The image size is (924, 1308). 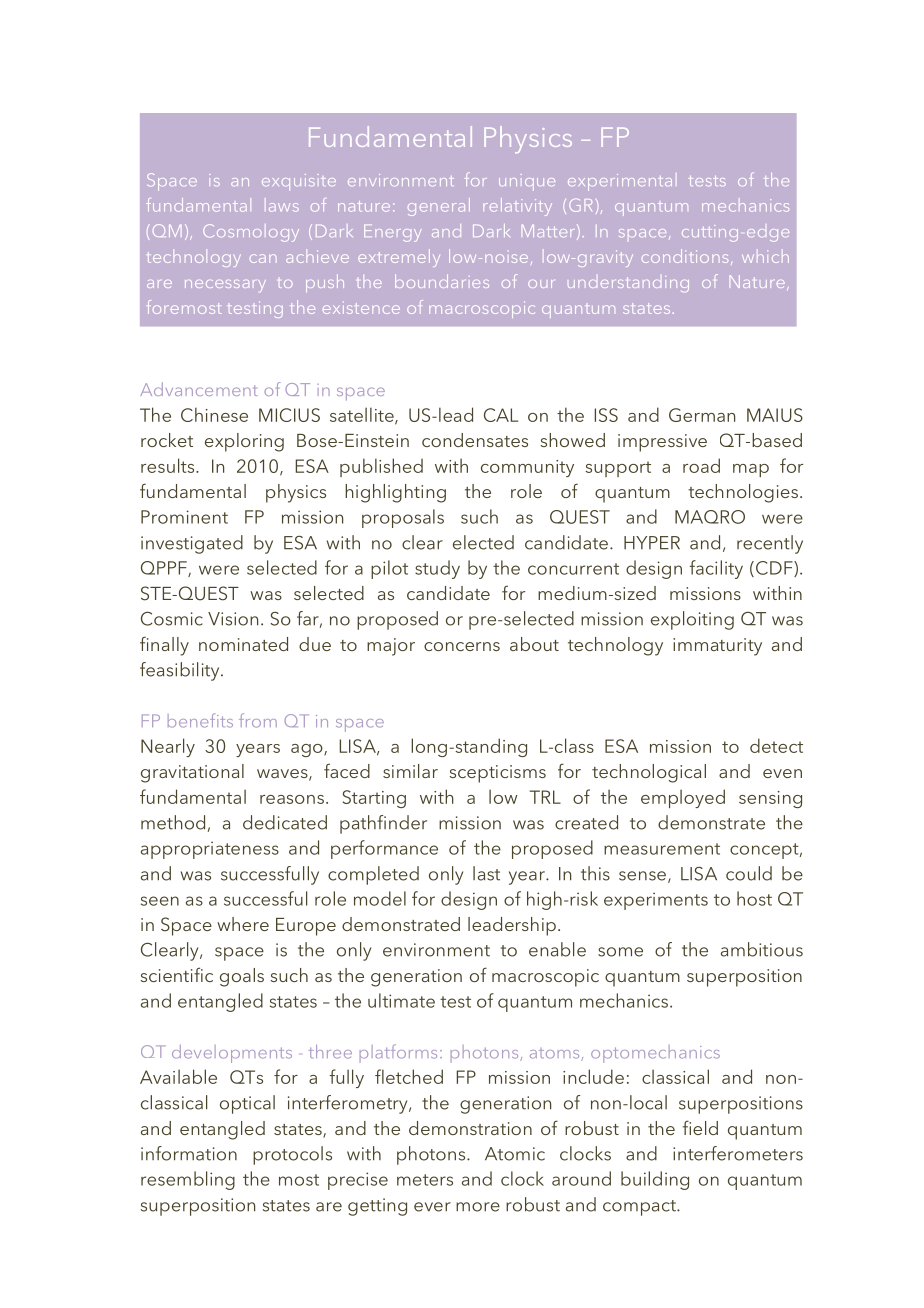 What do you see at coordinates (486, 873) in the image?
I see `last` at bounding box center [486, 873].
